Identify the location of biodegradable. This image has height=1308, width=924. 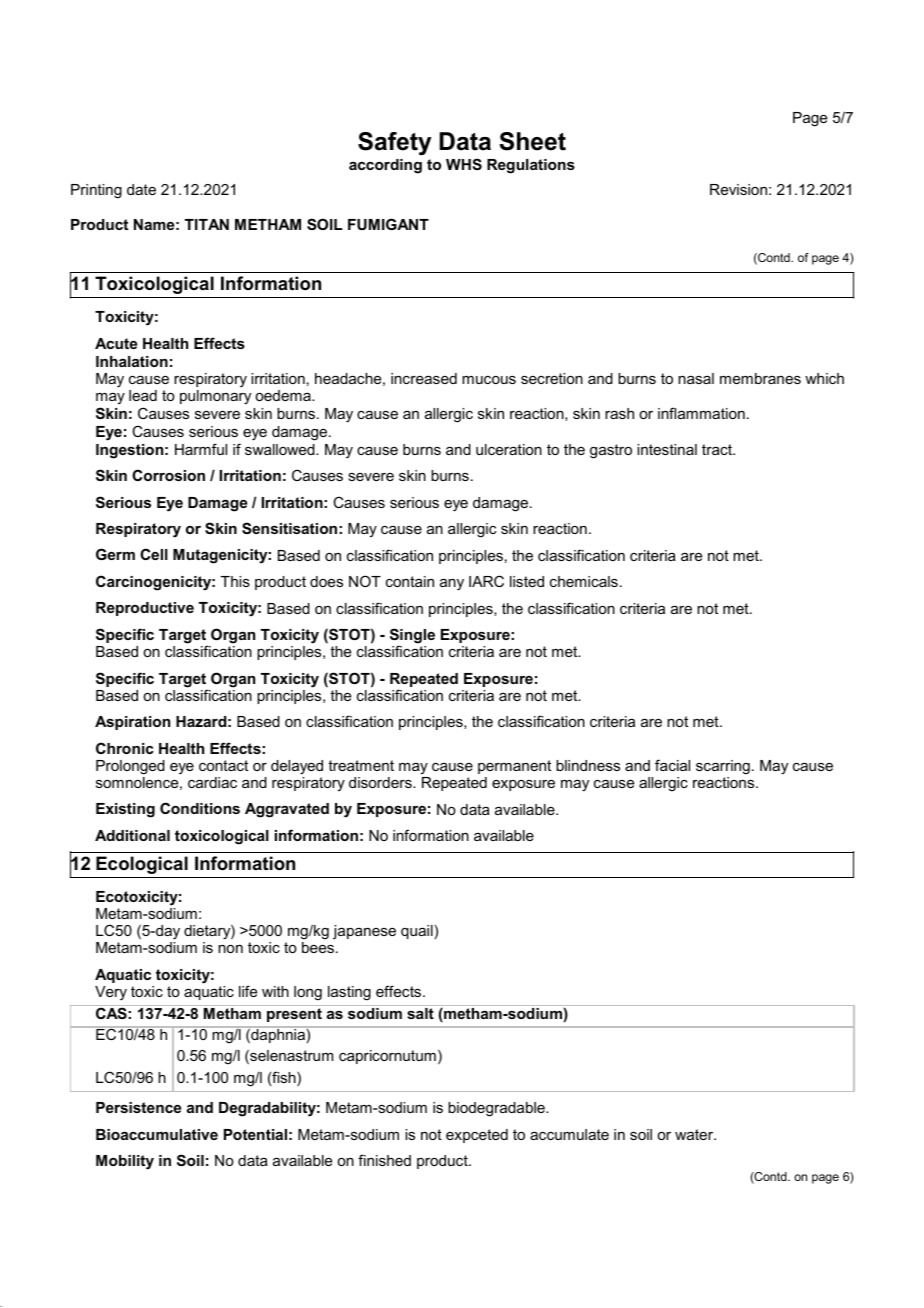
(497, 1109).
